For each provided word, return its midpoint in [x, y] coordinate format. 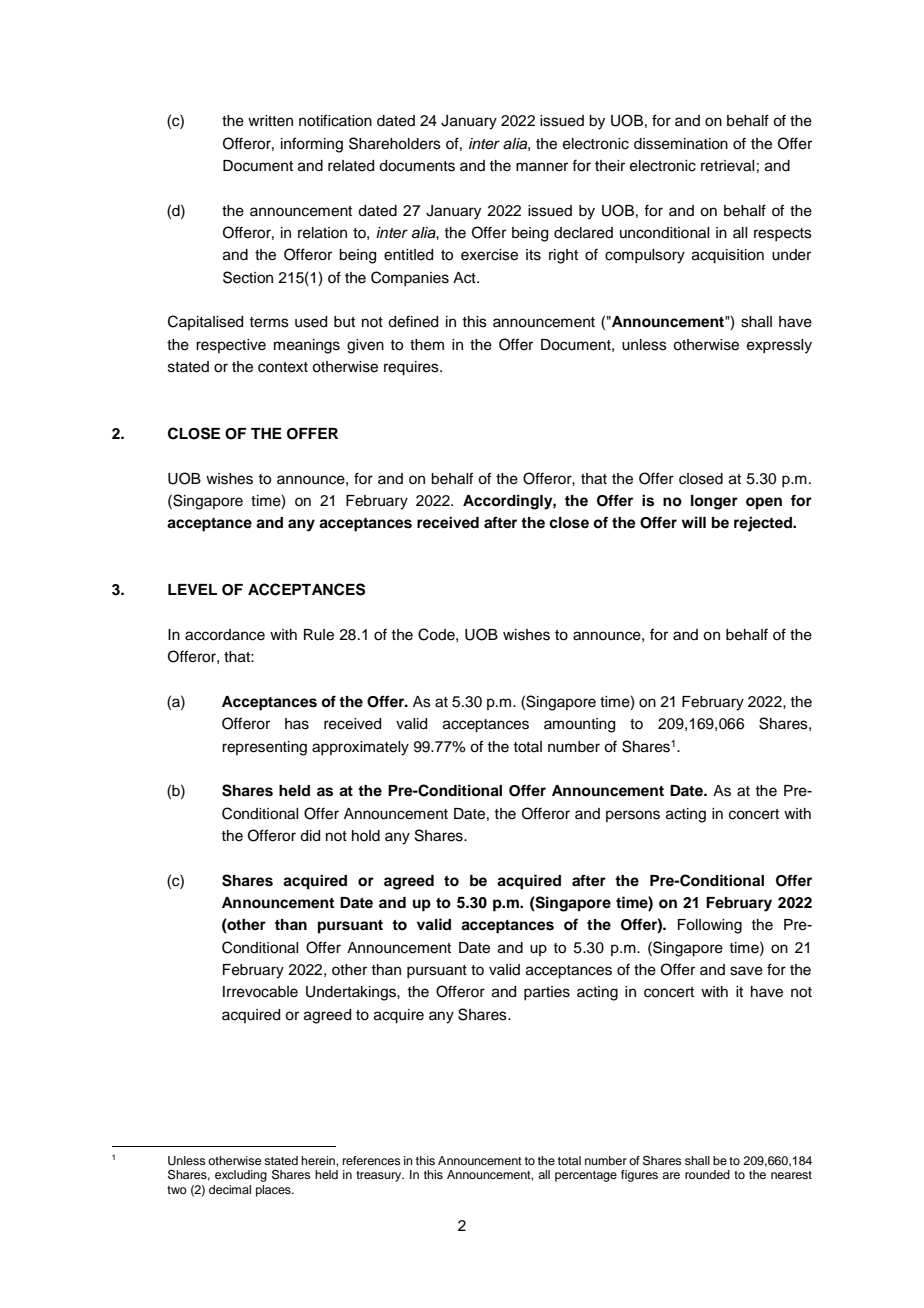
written [270, 121]
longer [714, 502]
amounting [579, 725]
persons [633, 816]
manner [542, 167]
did [310, 836]
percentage [586, 1176]
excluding [241, 1176]
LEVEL [192, 589]
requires [412, 368]
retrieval [727, 166]
